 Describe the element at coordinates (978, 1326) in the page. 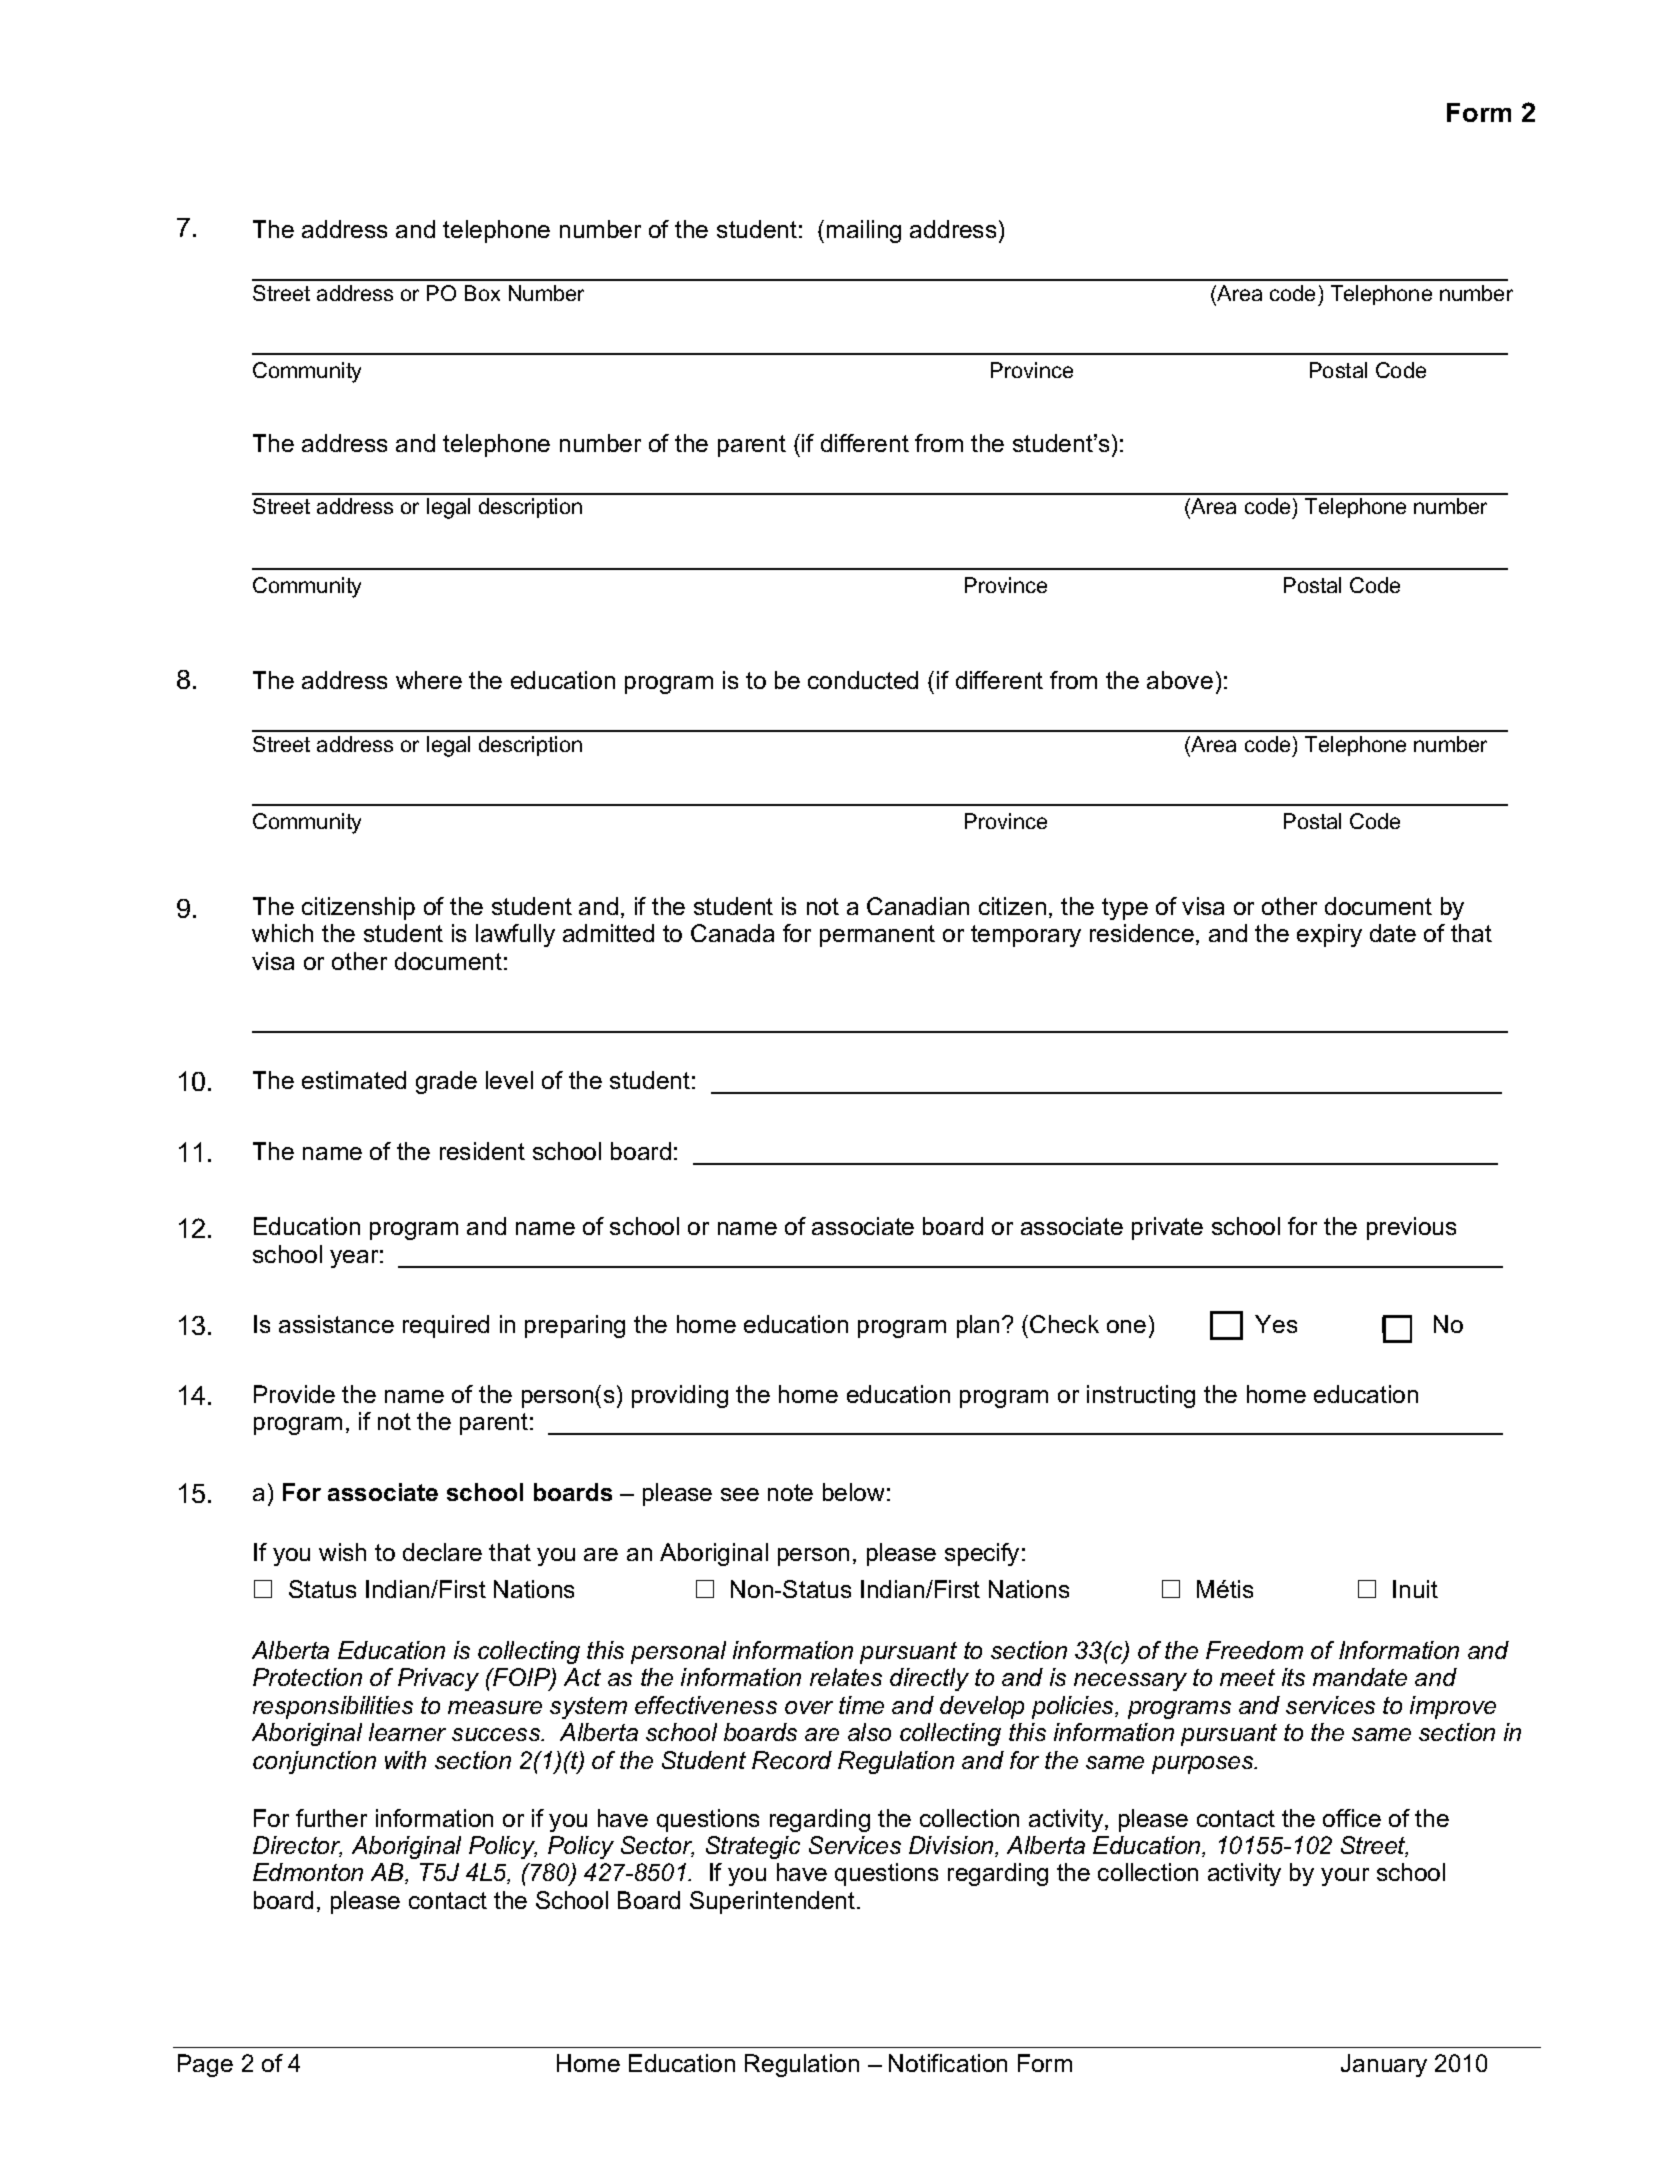

I see `plan` at that location.
